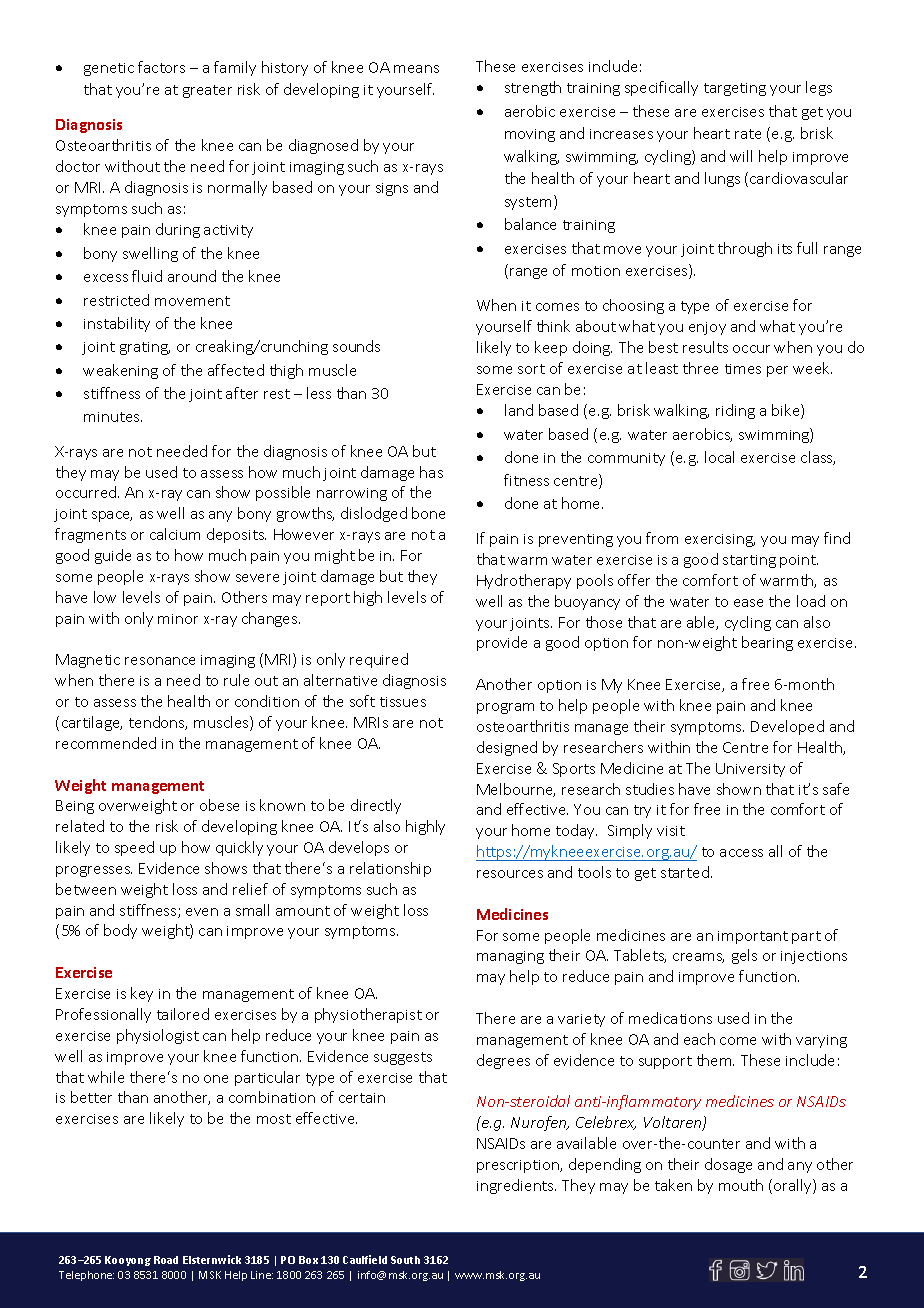 This screenshot has height=1308, width=924. Describe the element at coordinates (207, 91) in the screenshot. I see `greater` at that location.
